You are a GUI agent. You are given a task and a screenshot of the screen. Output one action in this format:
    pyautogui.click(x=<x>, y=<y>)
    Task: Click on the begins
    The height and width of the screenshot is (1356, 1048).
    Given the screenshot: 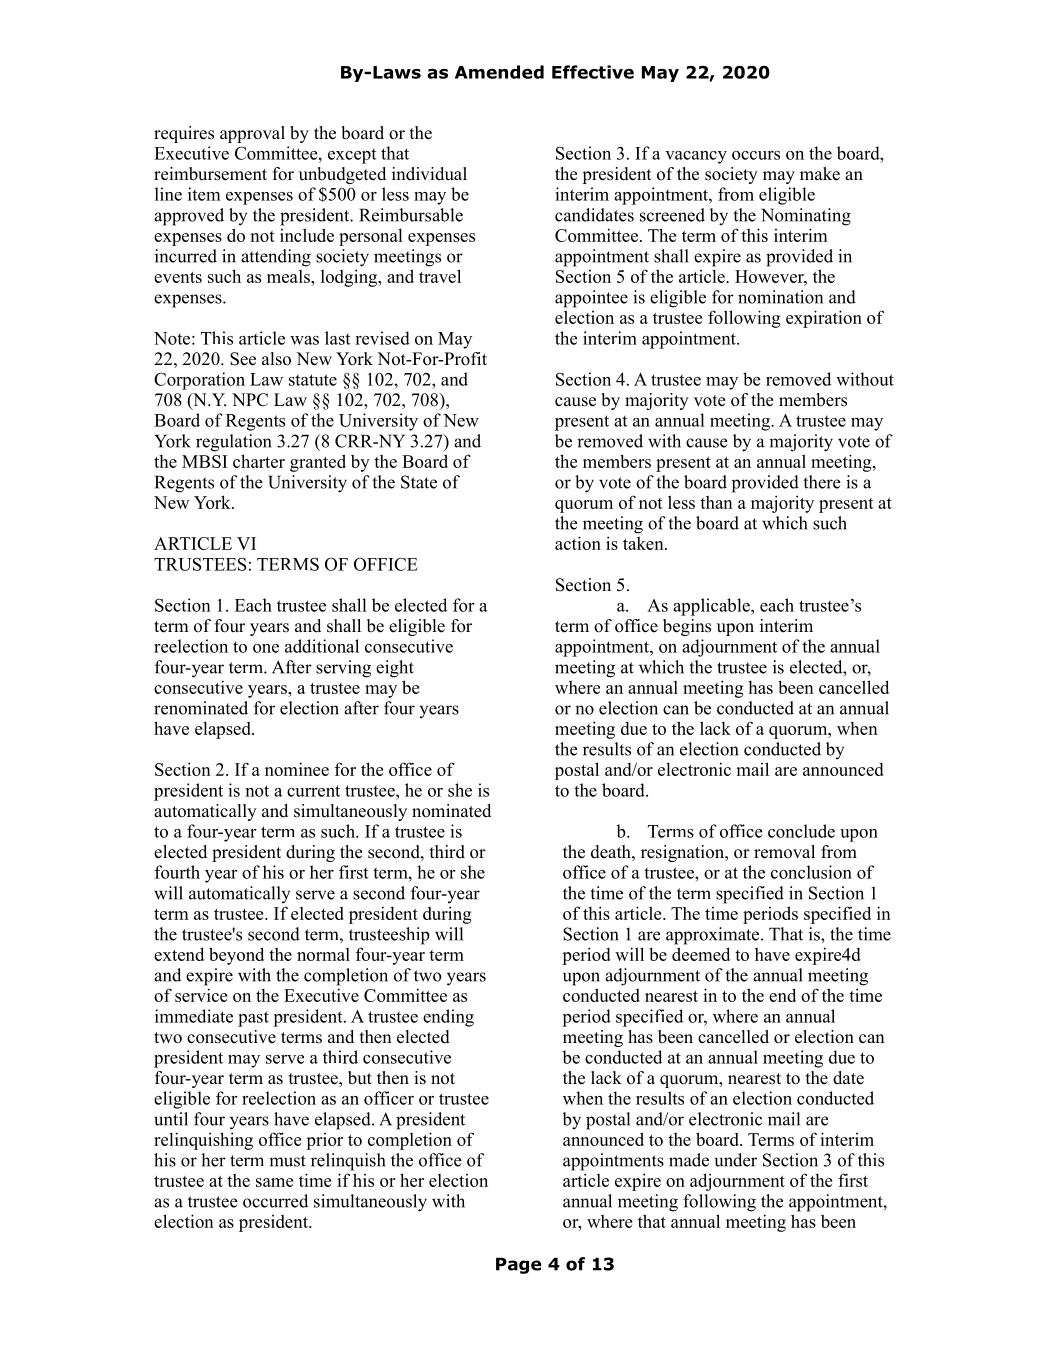 What is the action you would take?
    pyautogui.click(x=687, y=627)
